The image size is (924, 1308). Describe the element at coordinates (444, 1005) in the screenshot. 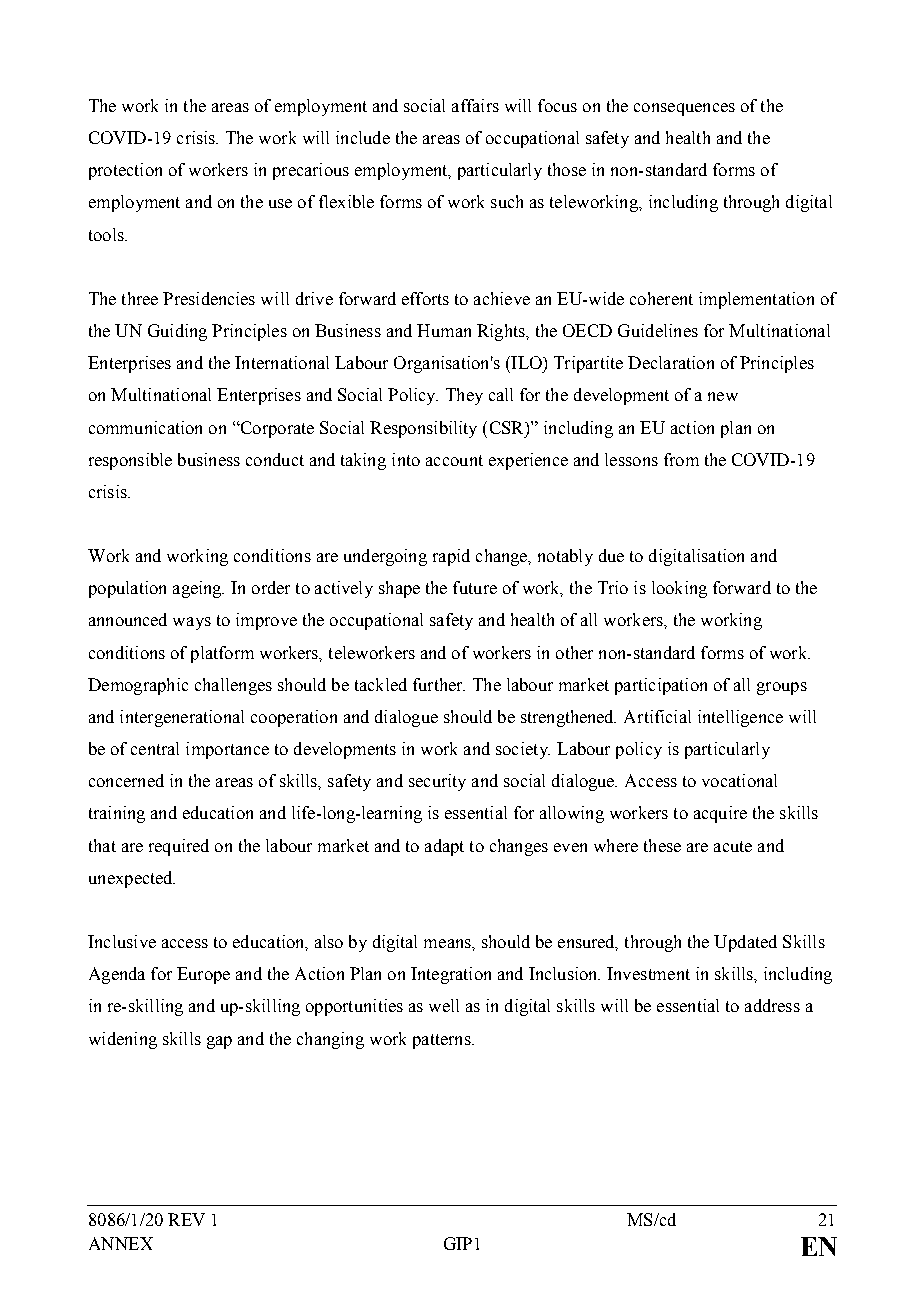

I see `well` at that location.
